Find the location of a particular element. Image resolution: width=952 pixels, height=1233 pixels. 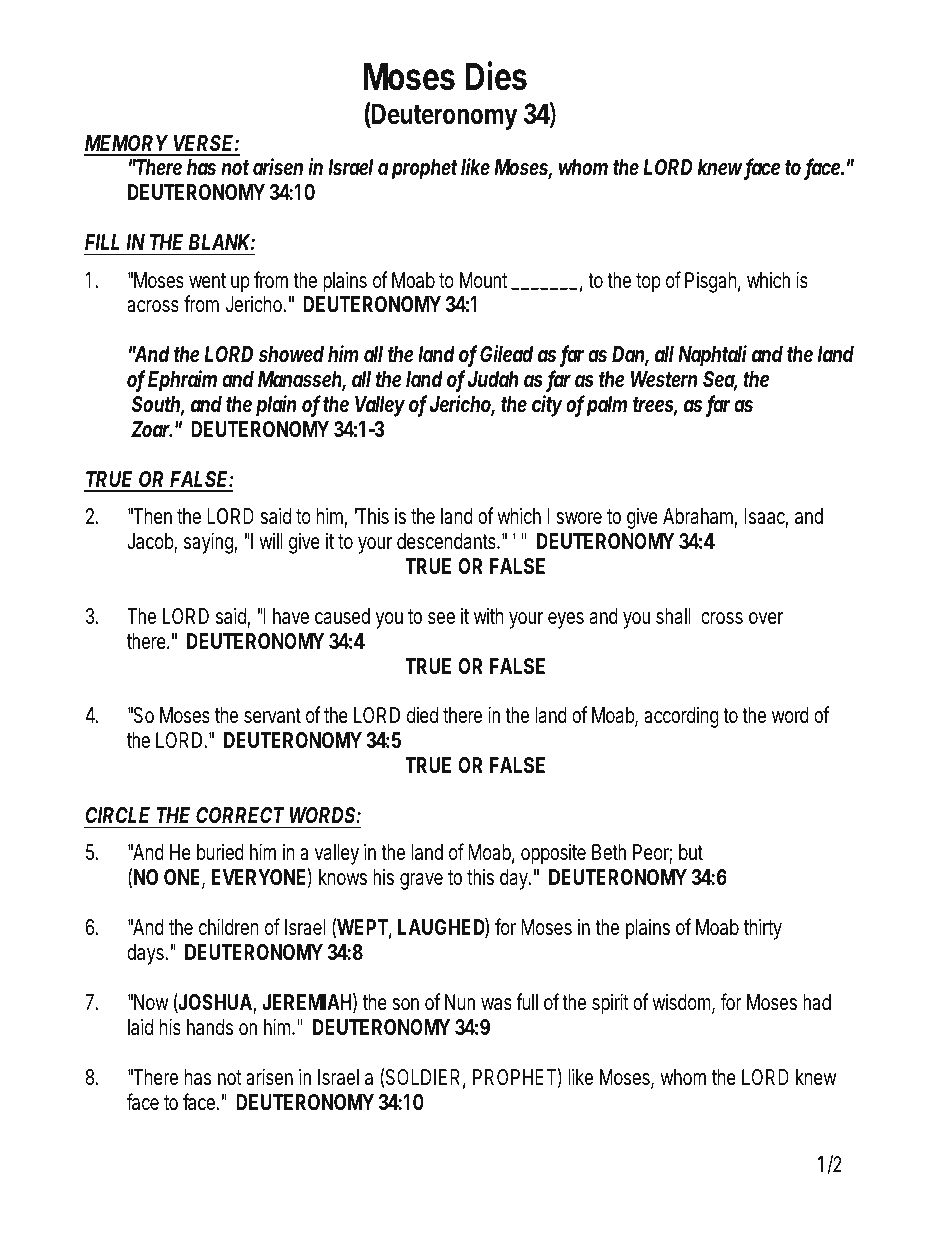

Naphtali is located at coordinates (712, 356).
